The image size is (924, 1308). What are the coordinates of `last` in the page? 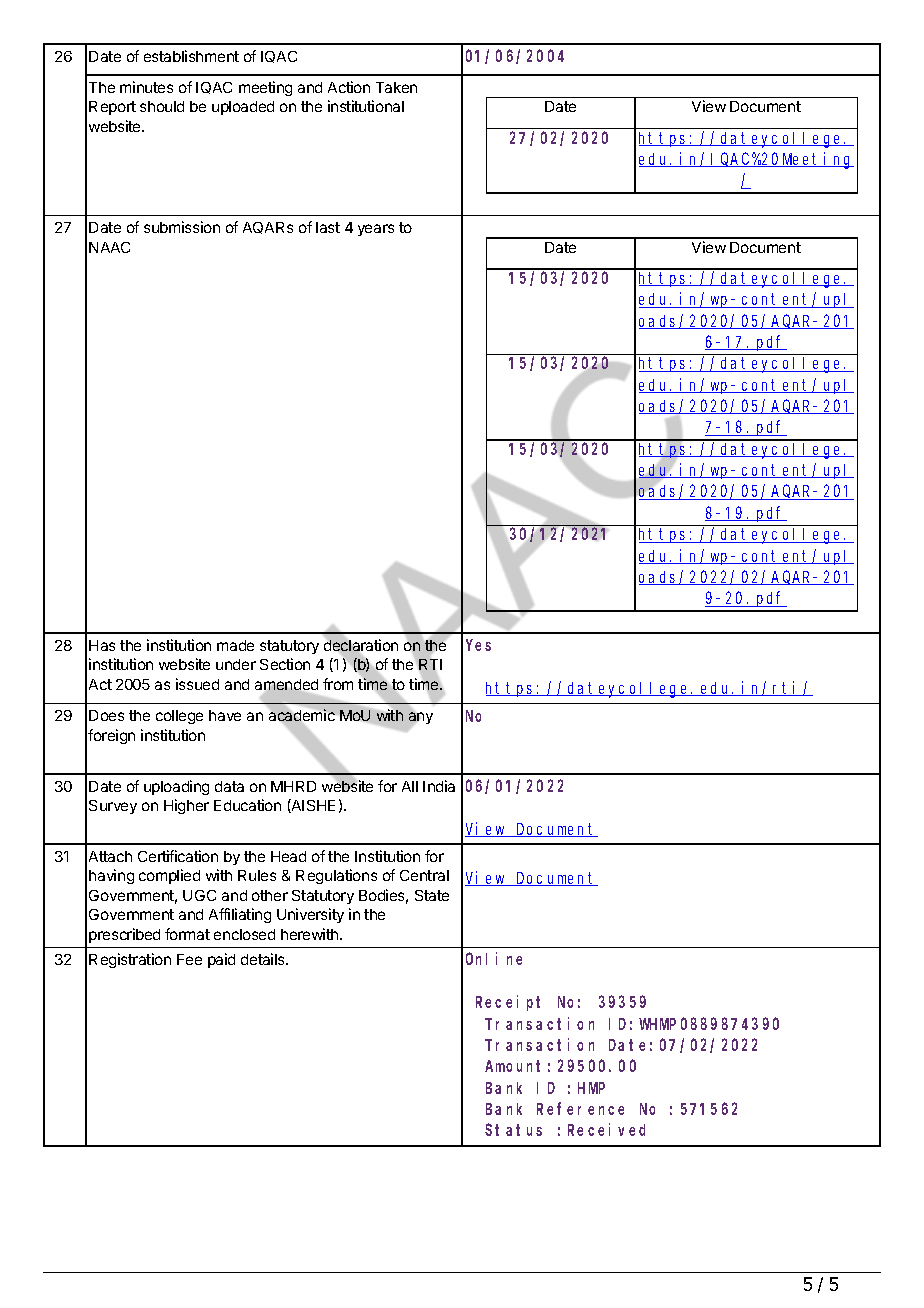 It's located at (328, 227).
